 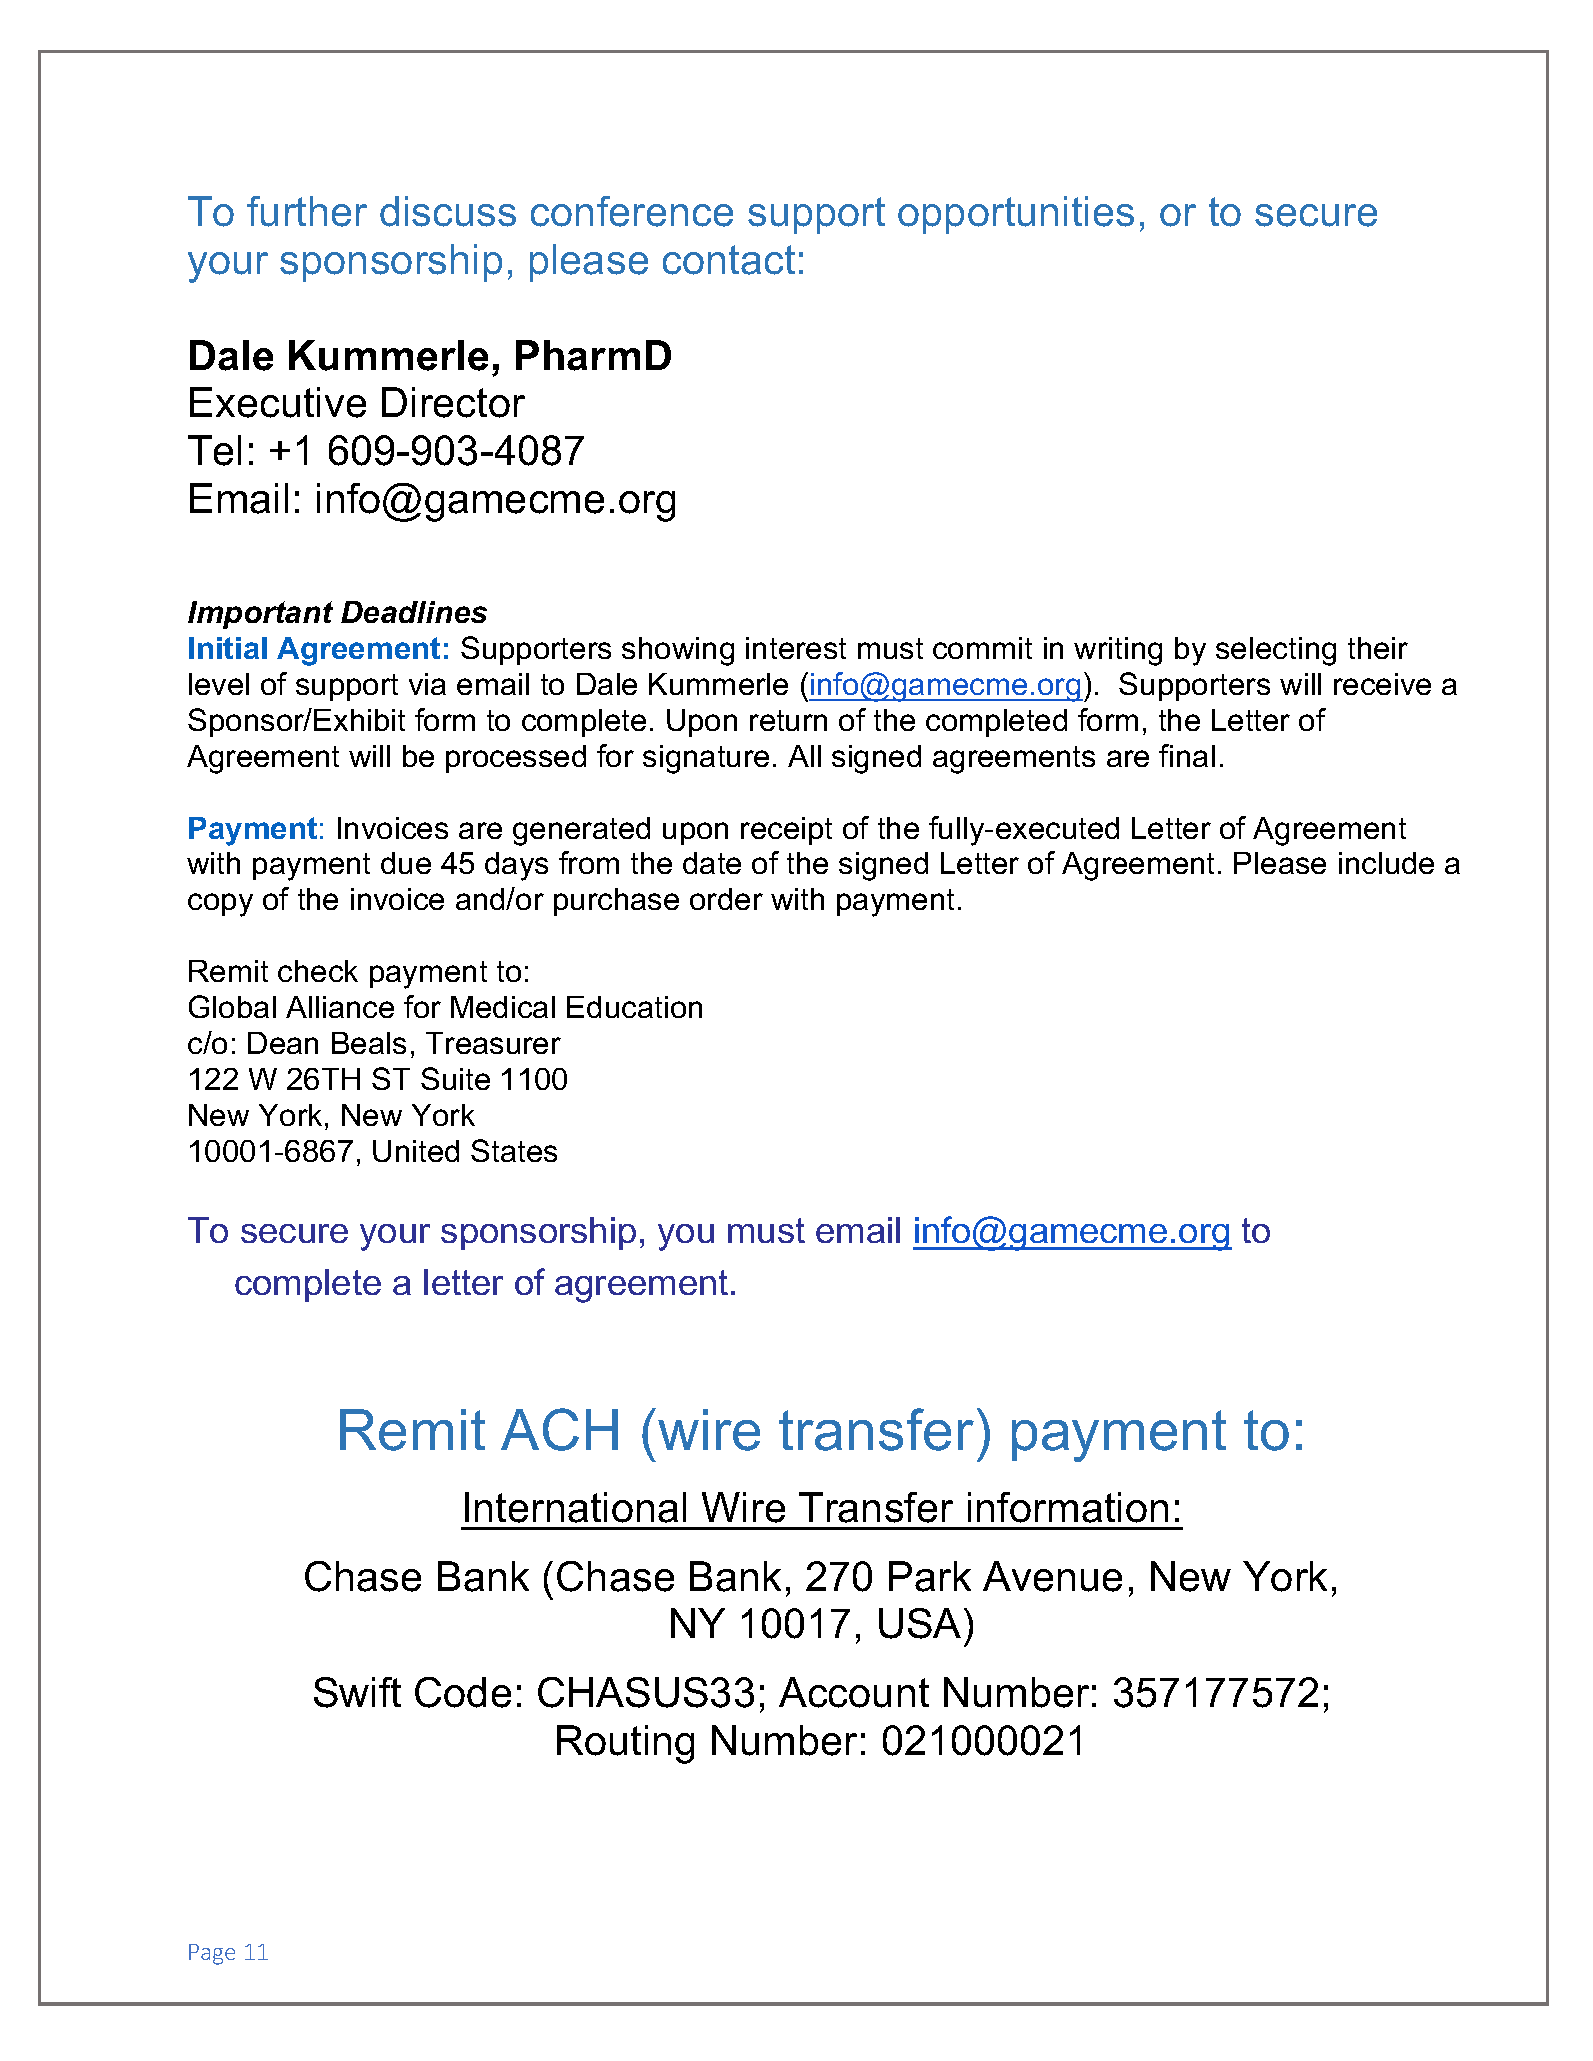 What do you see at coordinates (212, 1954) in the document?
I see `Page` at bounding box center [212, 1954].
